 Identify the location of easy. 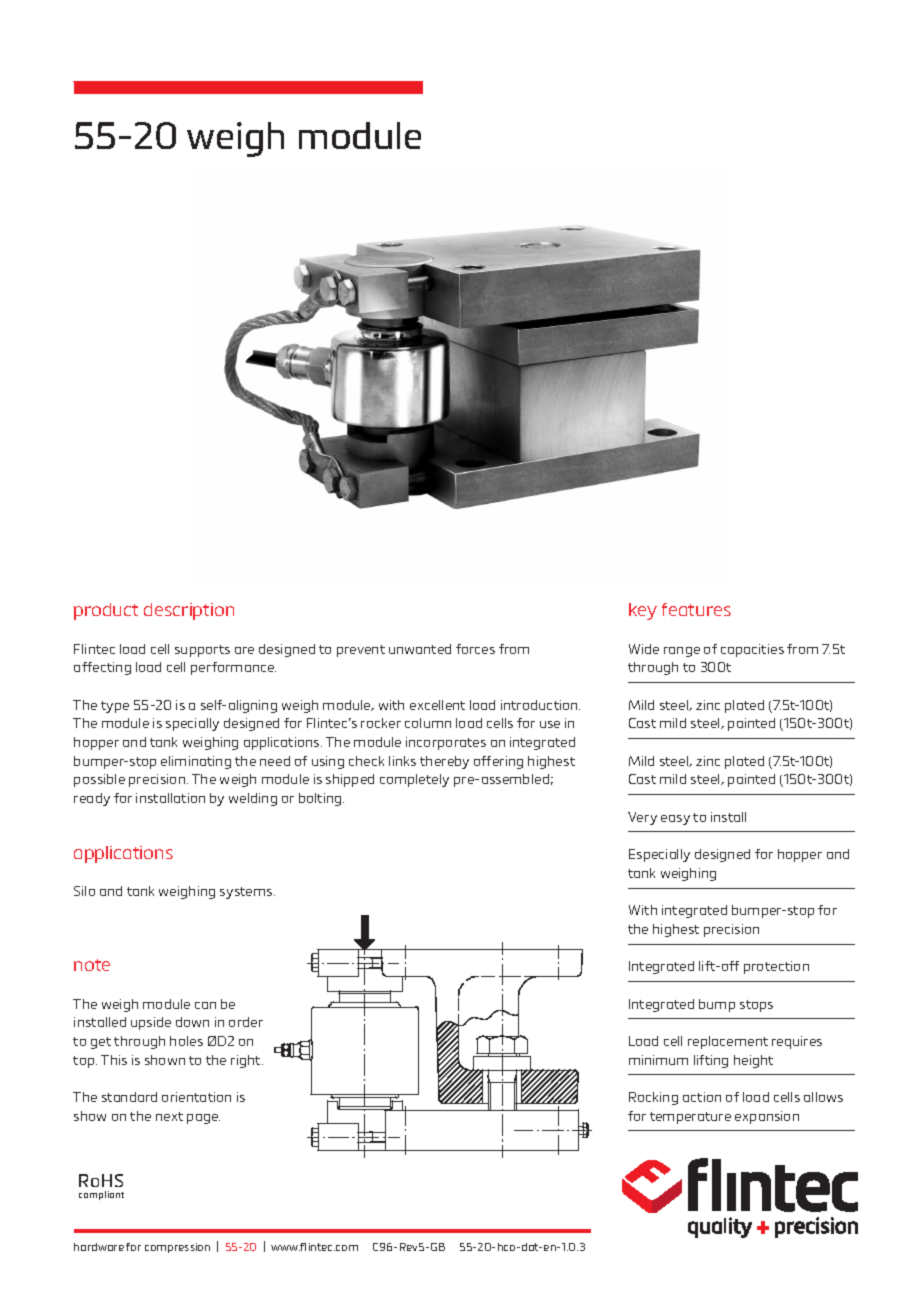
(675, 820).
